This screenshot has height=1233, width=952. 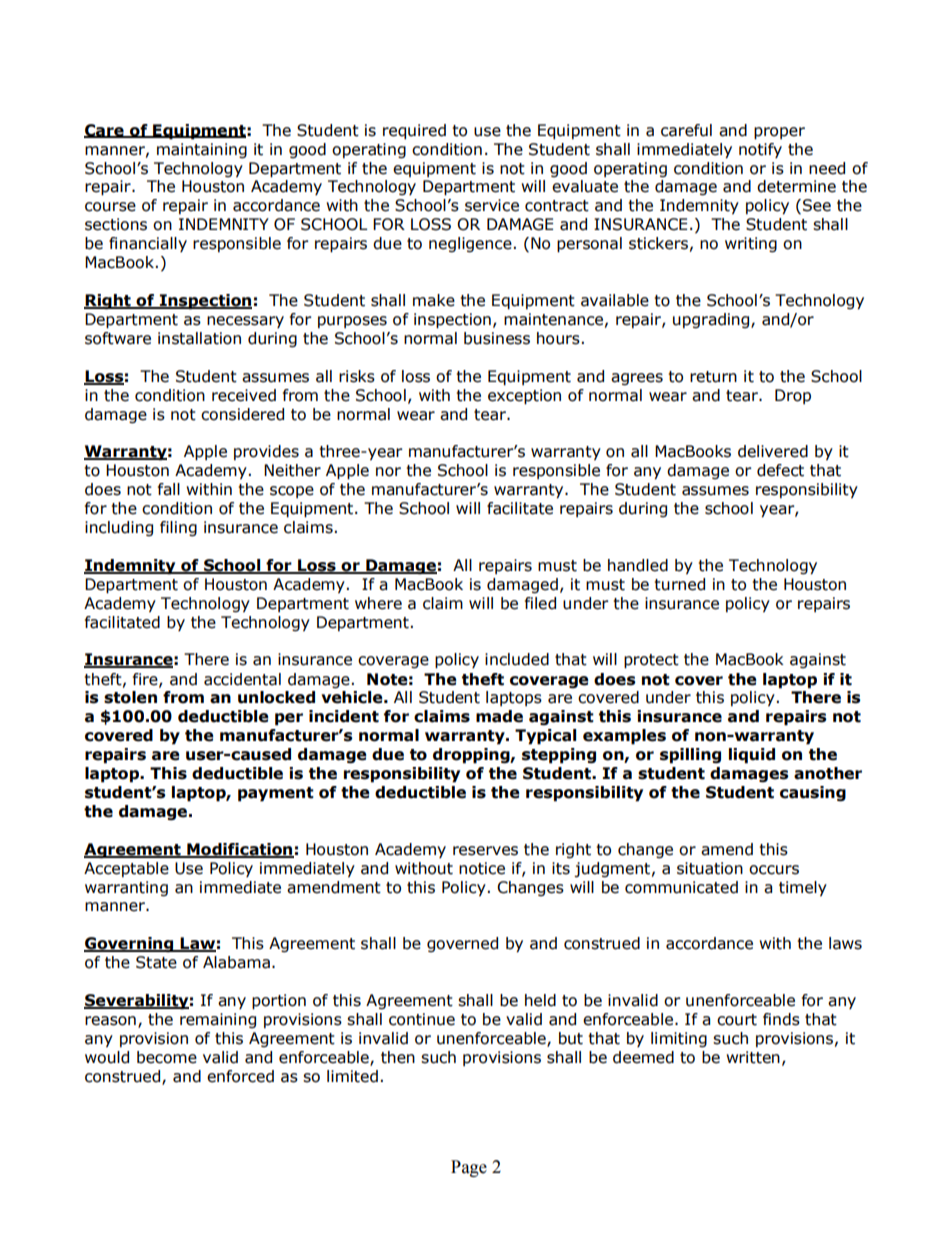 What do you see at coordinates (760, 150) in the screenshot?
I see `notify` at bounding box center [760, 150].
